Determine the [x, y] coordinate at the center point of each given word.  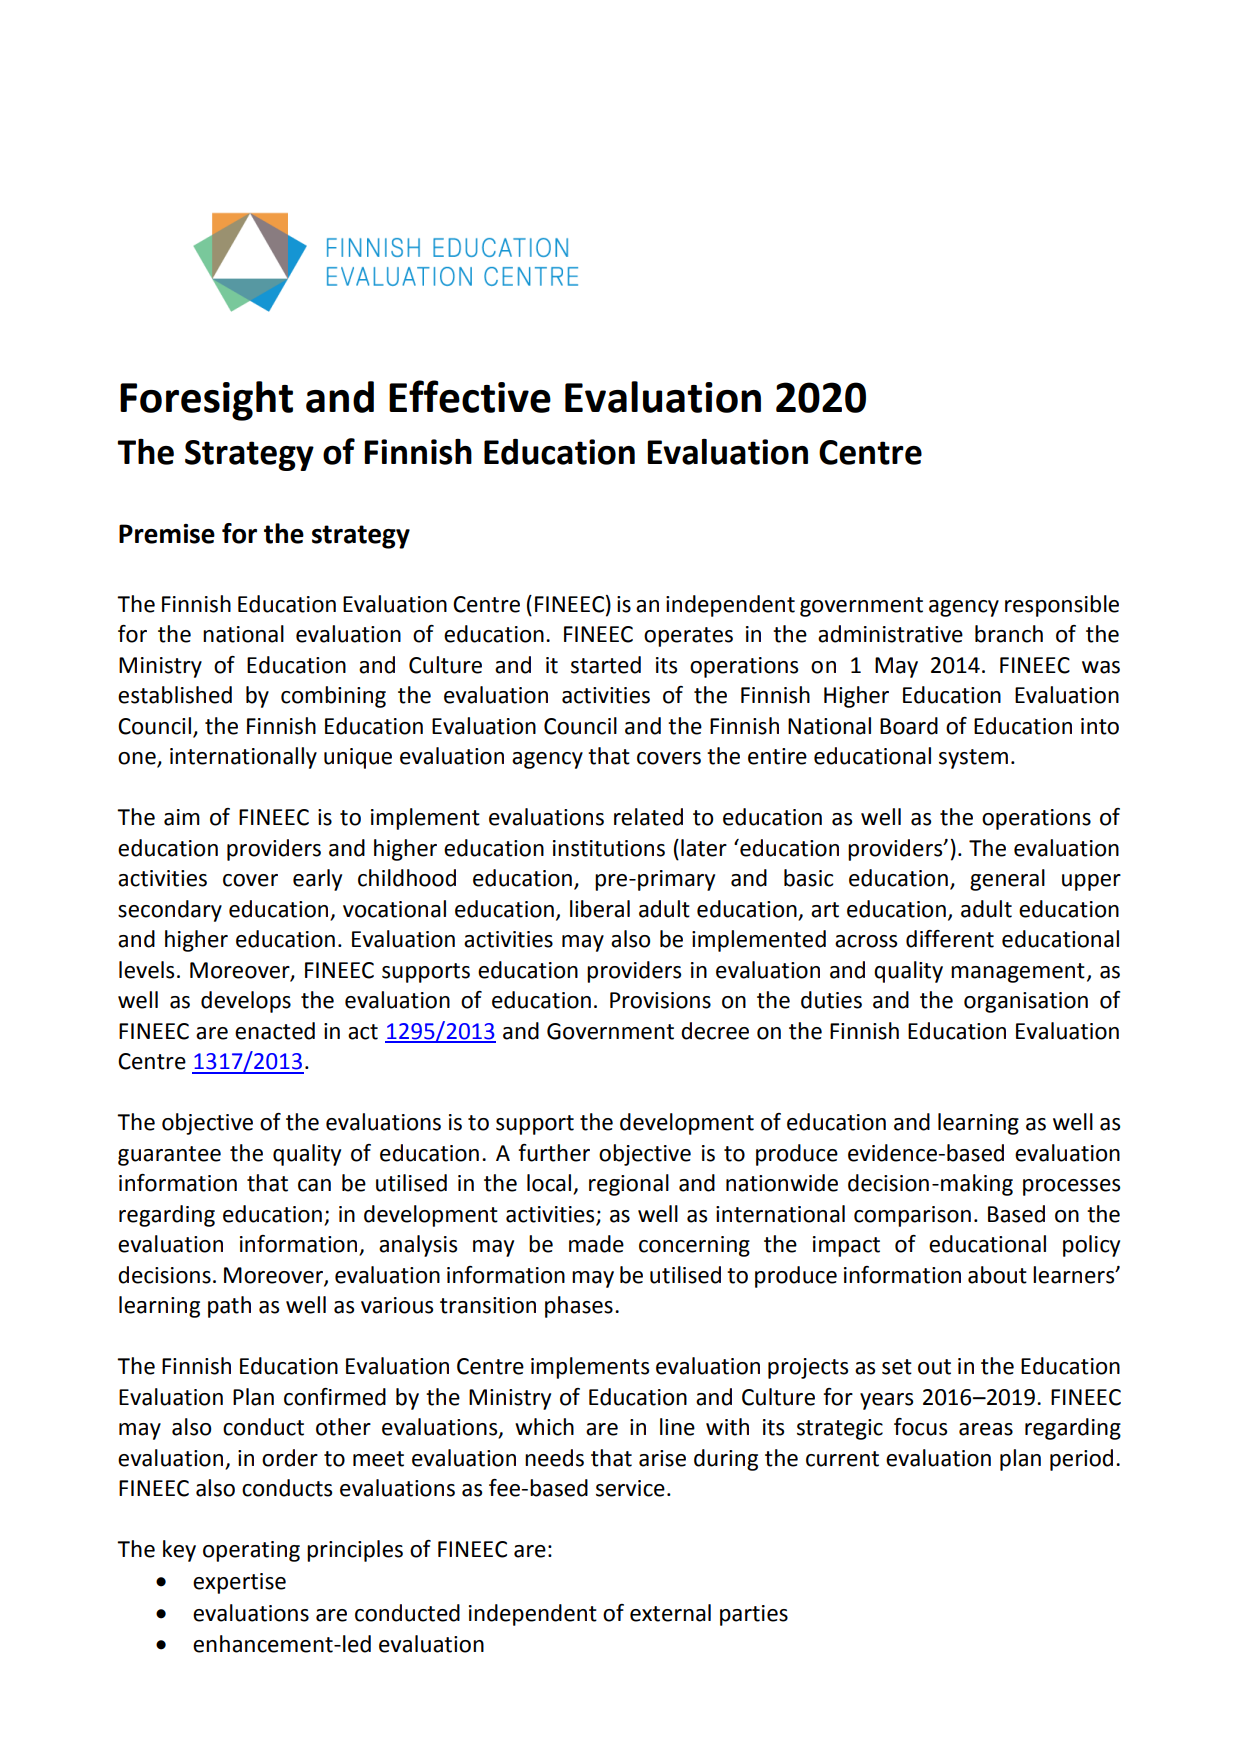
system [973, 759]
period [1081, 1460]
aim [182, 817]
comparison [912, 1216]
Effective [470, 396]
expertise [239, 1583]
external [670, 1613]
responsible [1062, 606]
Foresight [206, 401]
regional [629, 1185]
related [648, 817]
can [314, 1185]
